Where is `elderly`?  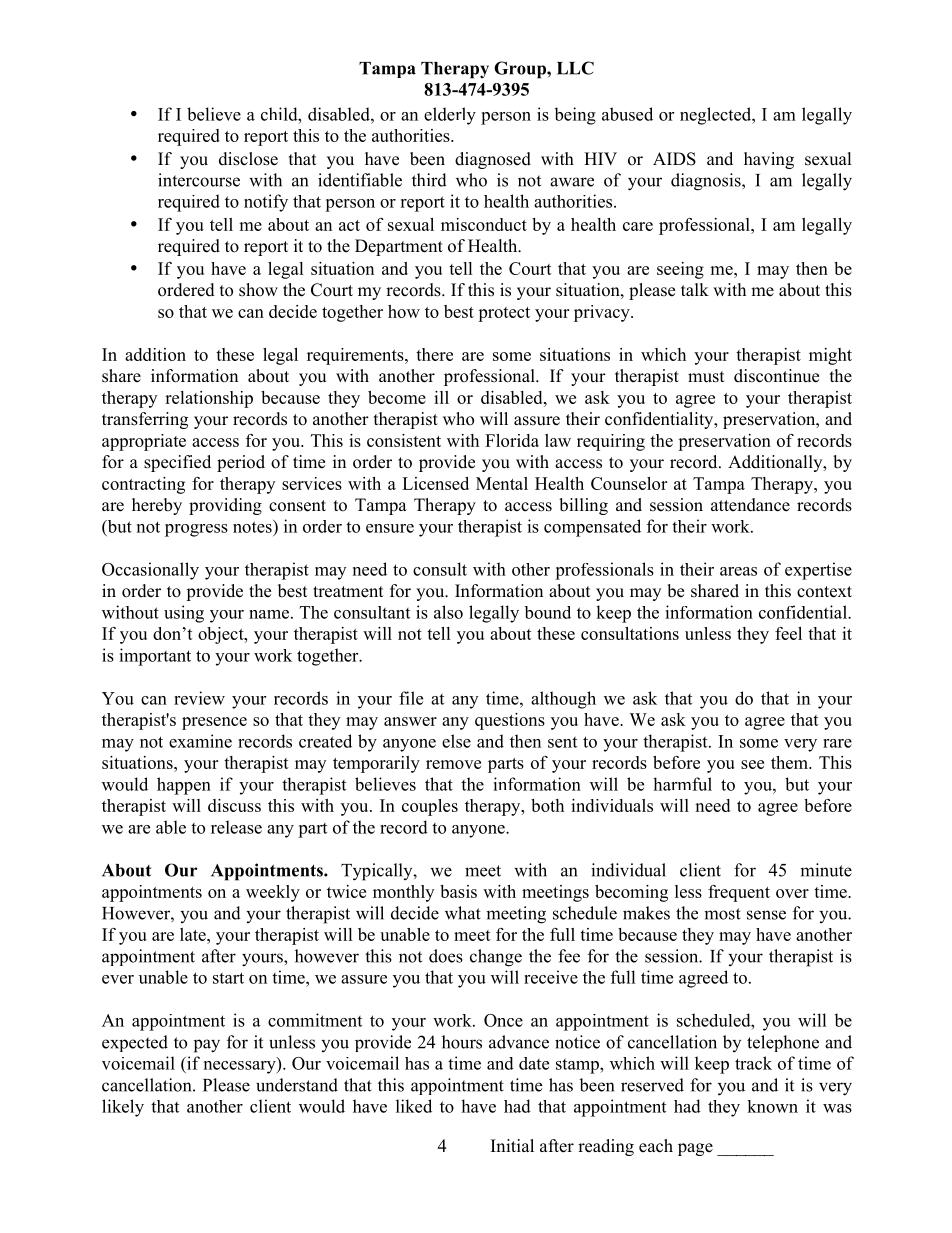 elderly is located at coordinates (450, 116).
